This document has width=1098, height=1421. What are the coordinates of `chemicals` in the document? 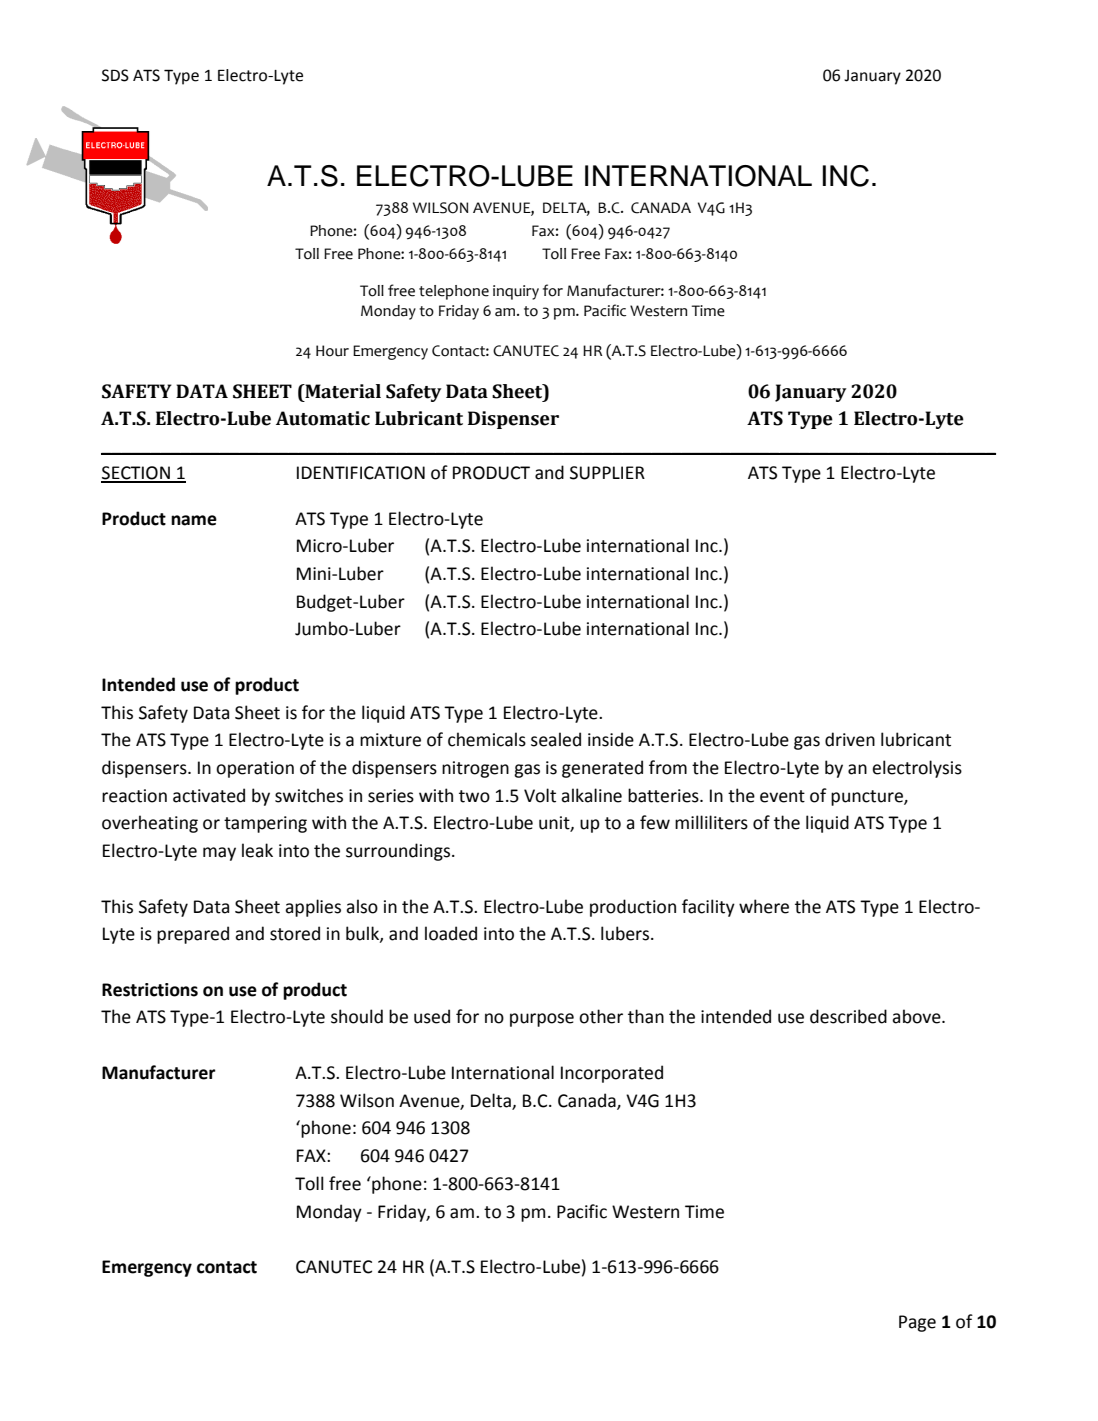 It's located at (487, 739).
